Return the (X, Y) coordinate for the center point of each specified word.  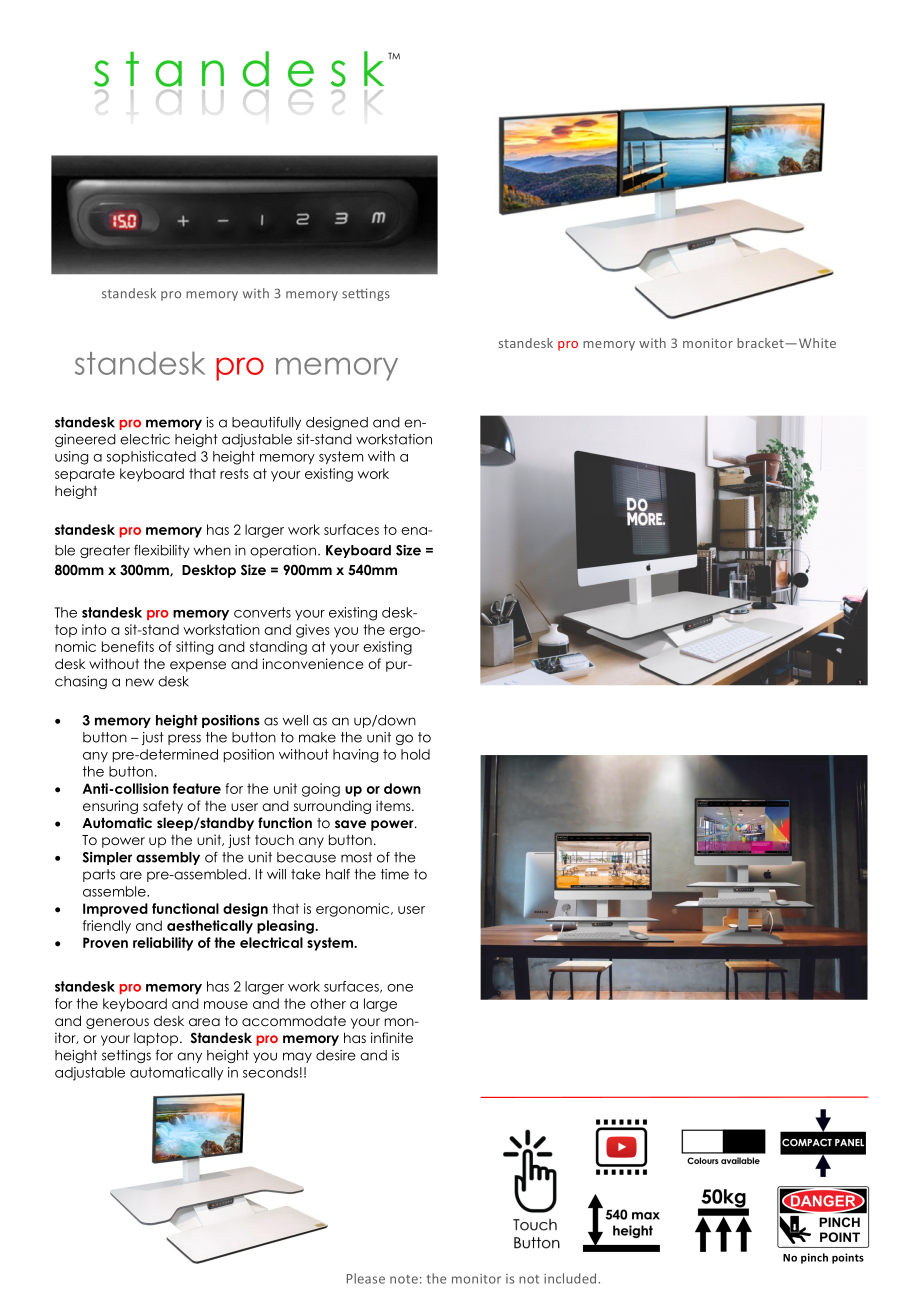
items (394, 805)
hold (415, 754)
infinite (392, 1037)
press (184, 739)
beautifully (266, 423)
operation (283, 551)
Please (366, 1278)
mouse (226, 1005)
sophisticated (151, 457)
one (400, 988)
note (404, 1279)
